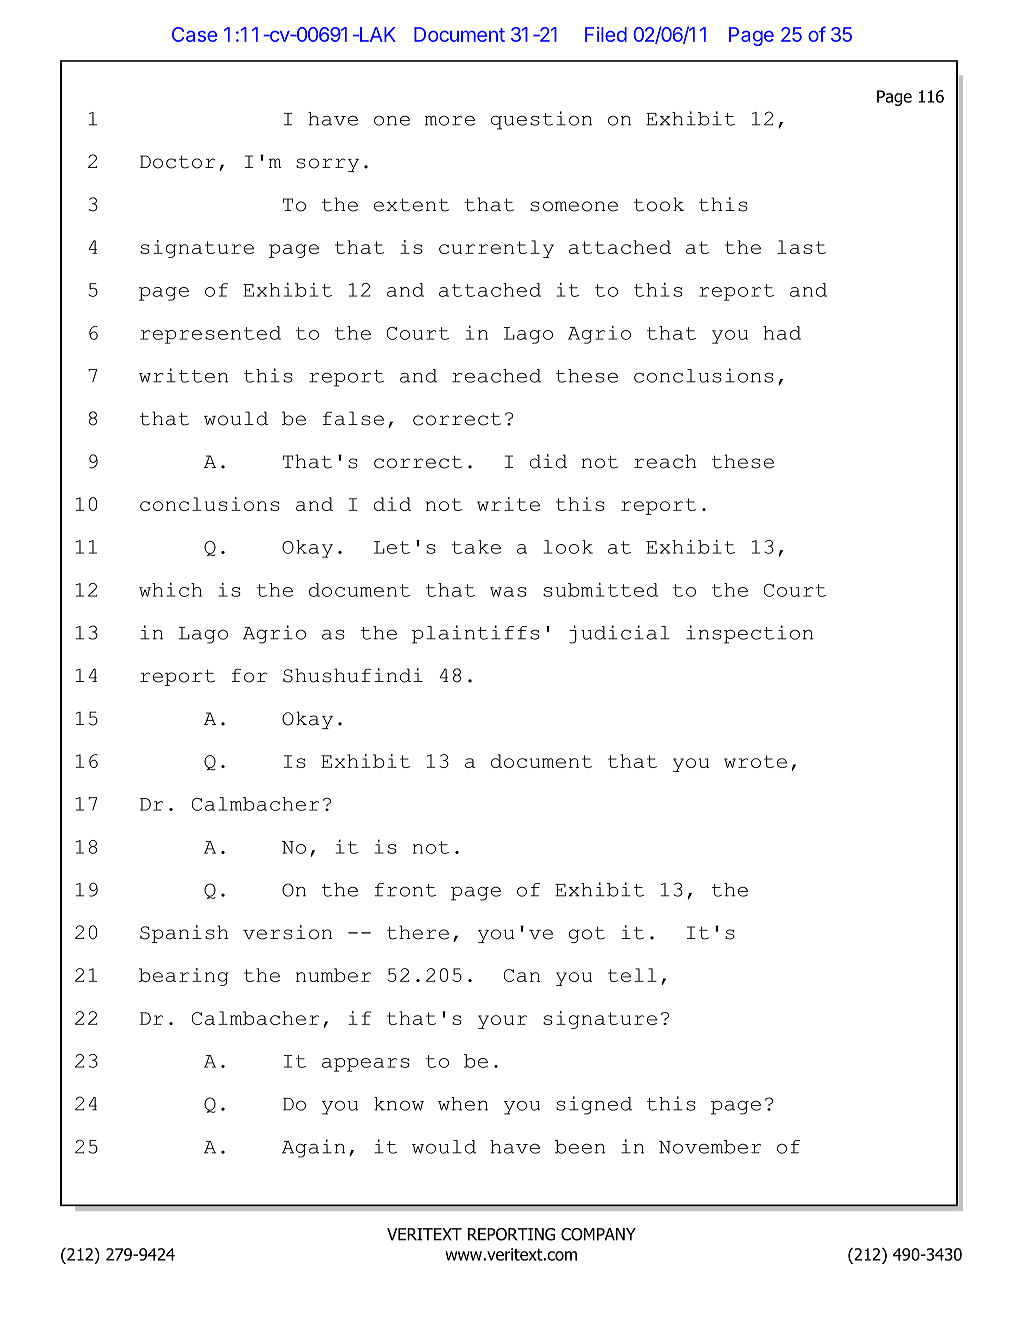  What do you see at coordinates (632, 975) in the document?
I see `tell` at bounding box center [632, 975].
